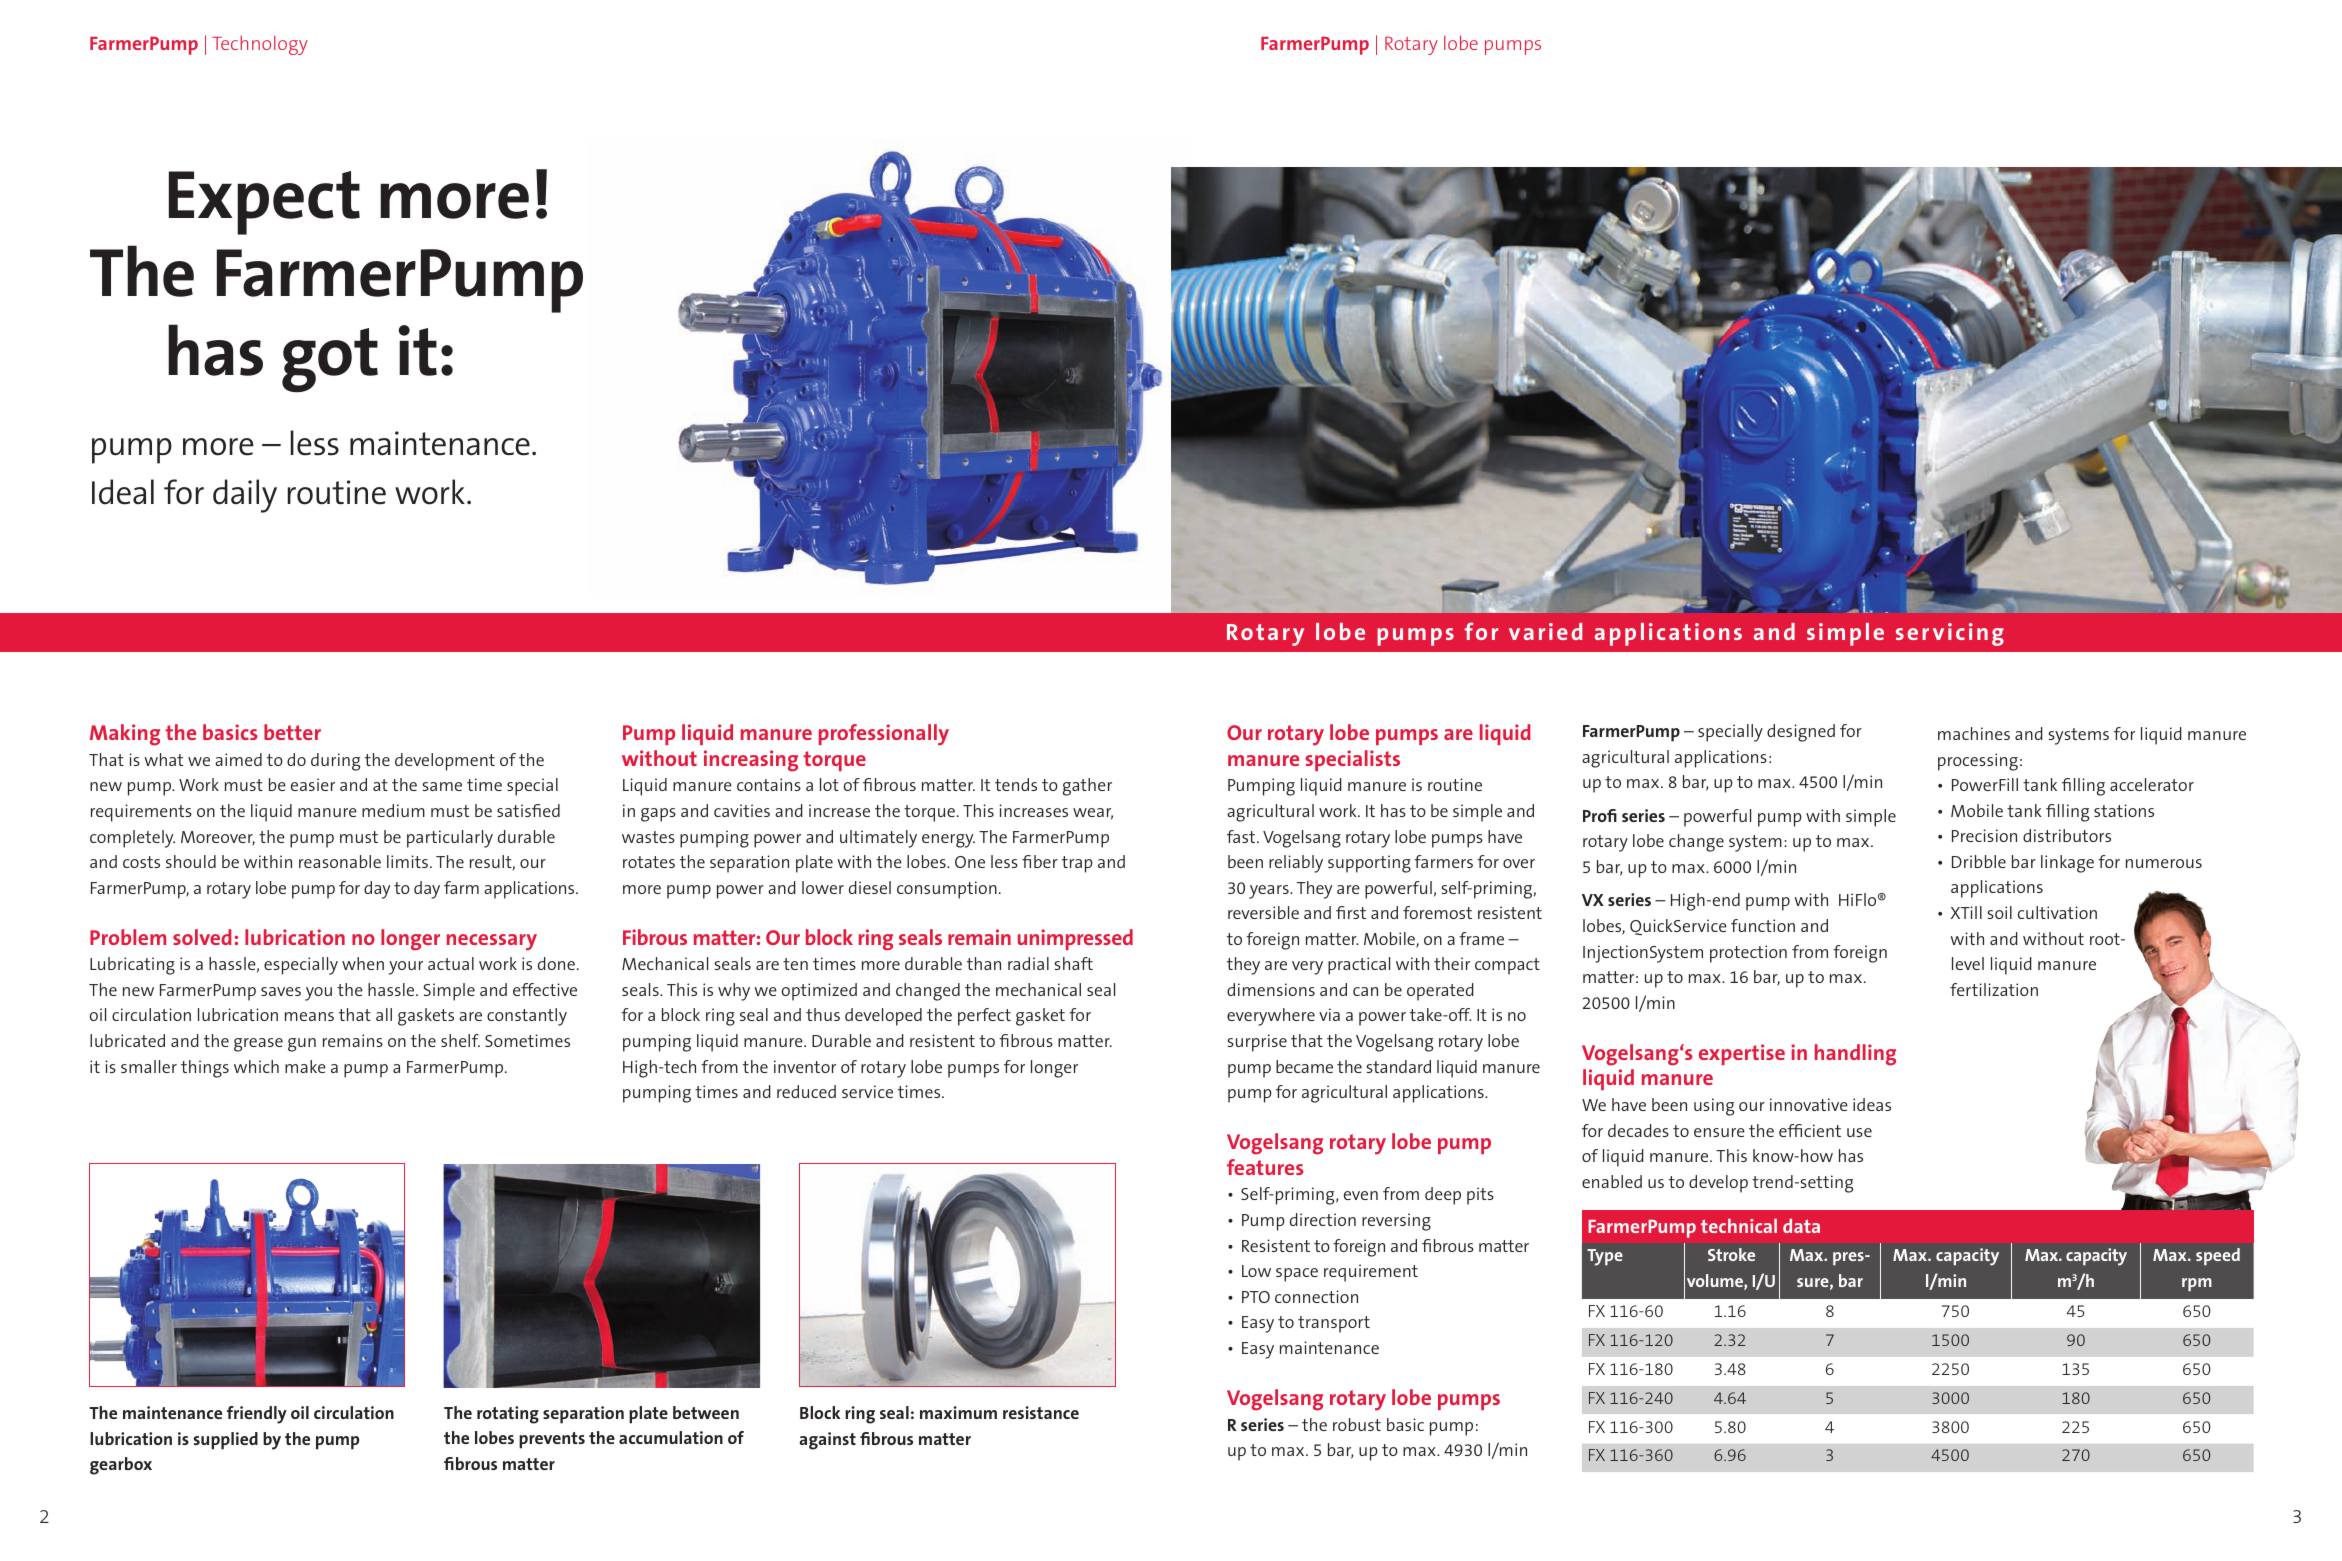 The height and width of the screenshot is (1561, 2342). I want to click on friendly, so click(257, 1415).
